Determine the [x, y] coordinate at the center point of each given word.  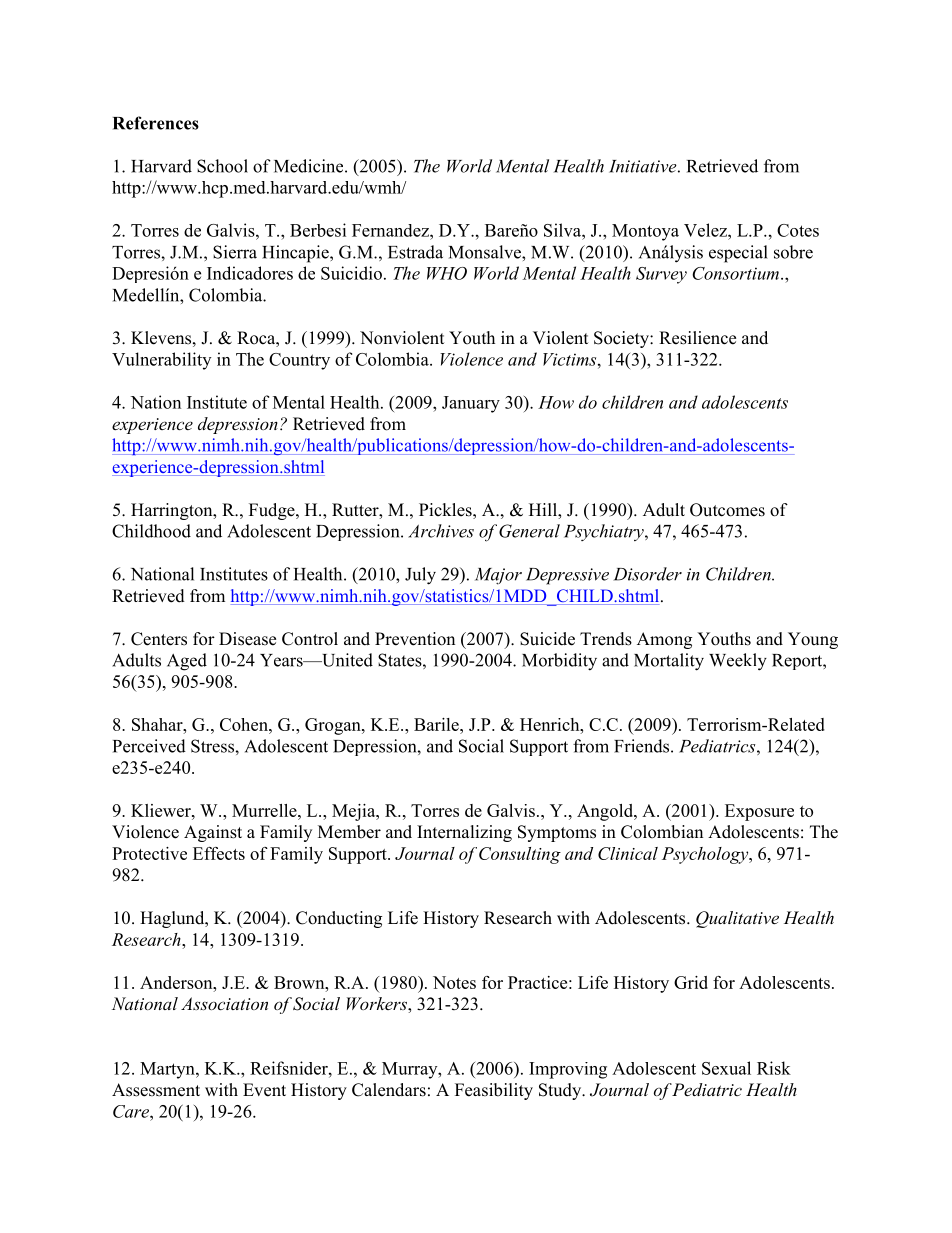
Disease [247, 639]
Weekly [738, 662]
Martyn [168, 1070]
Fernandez [391, 230]
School [222, 166]
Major [498, 576]
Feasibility [494, 1091]
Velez [706, 230]
